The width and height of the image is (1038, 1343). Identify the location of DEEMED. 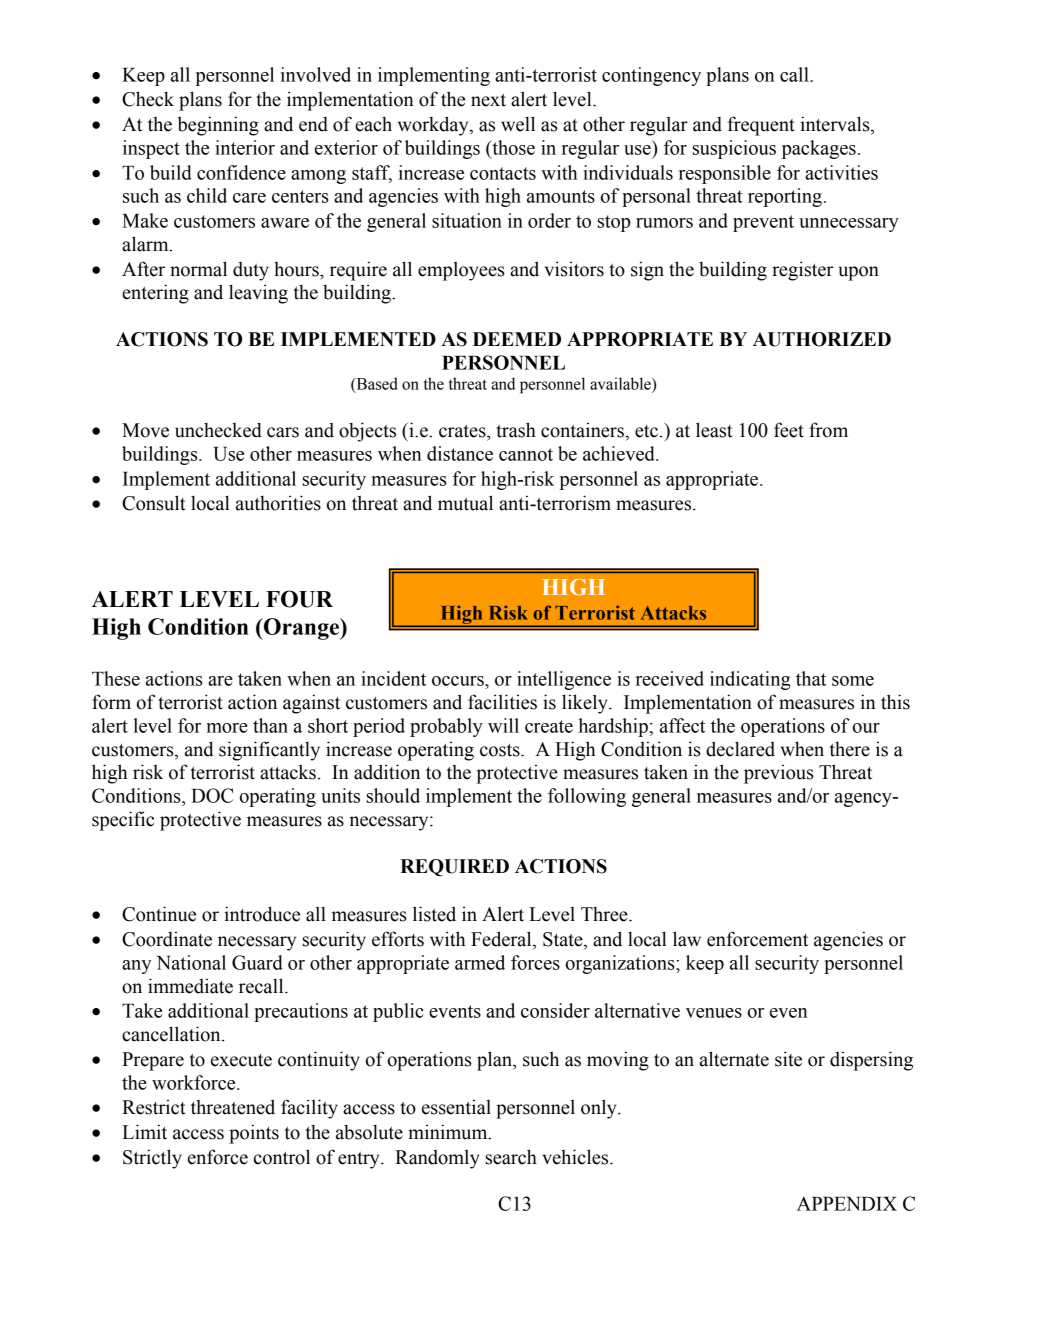
(517, 339).
